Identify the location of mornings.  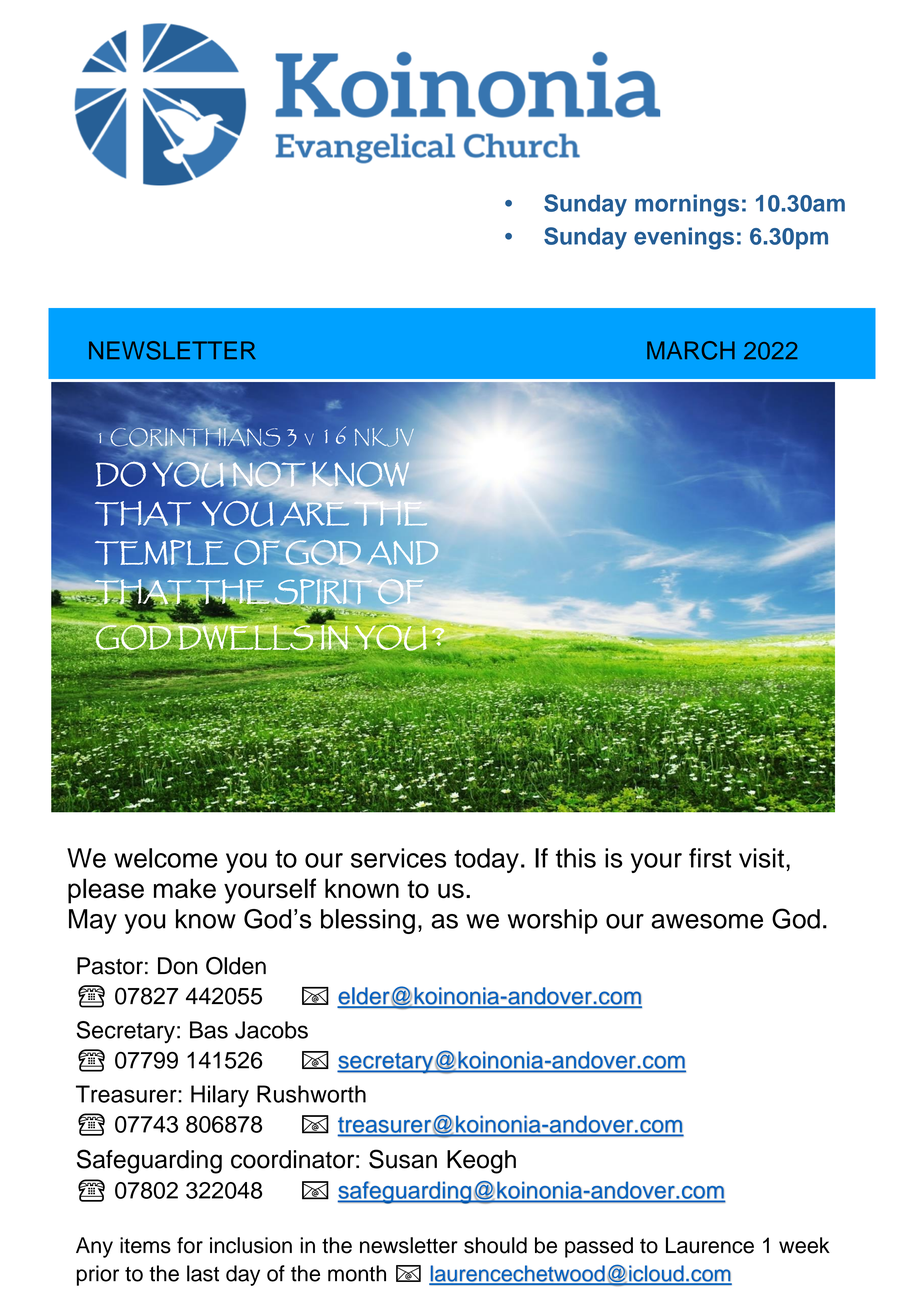
(687, 205).
